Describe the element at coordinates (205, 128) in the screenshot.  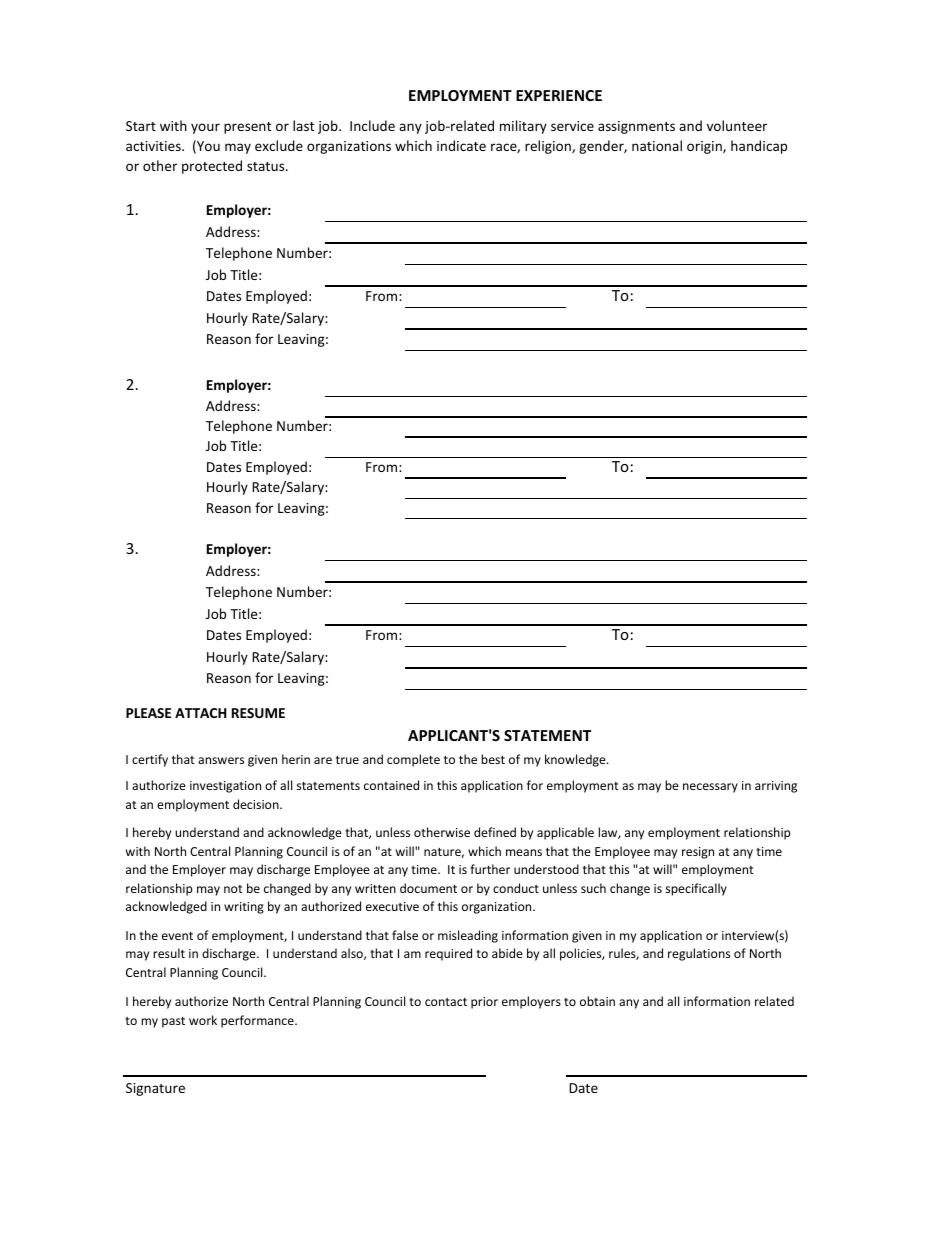
I see `your` at that location.
